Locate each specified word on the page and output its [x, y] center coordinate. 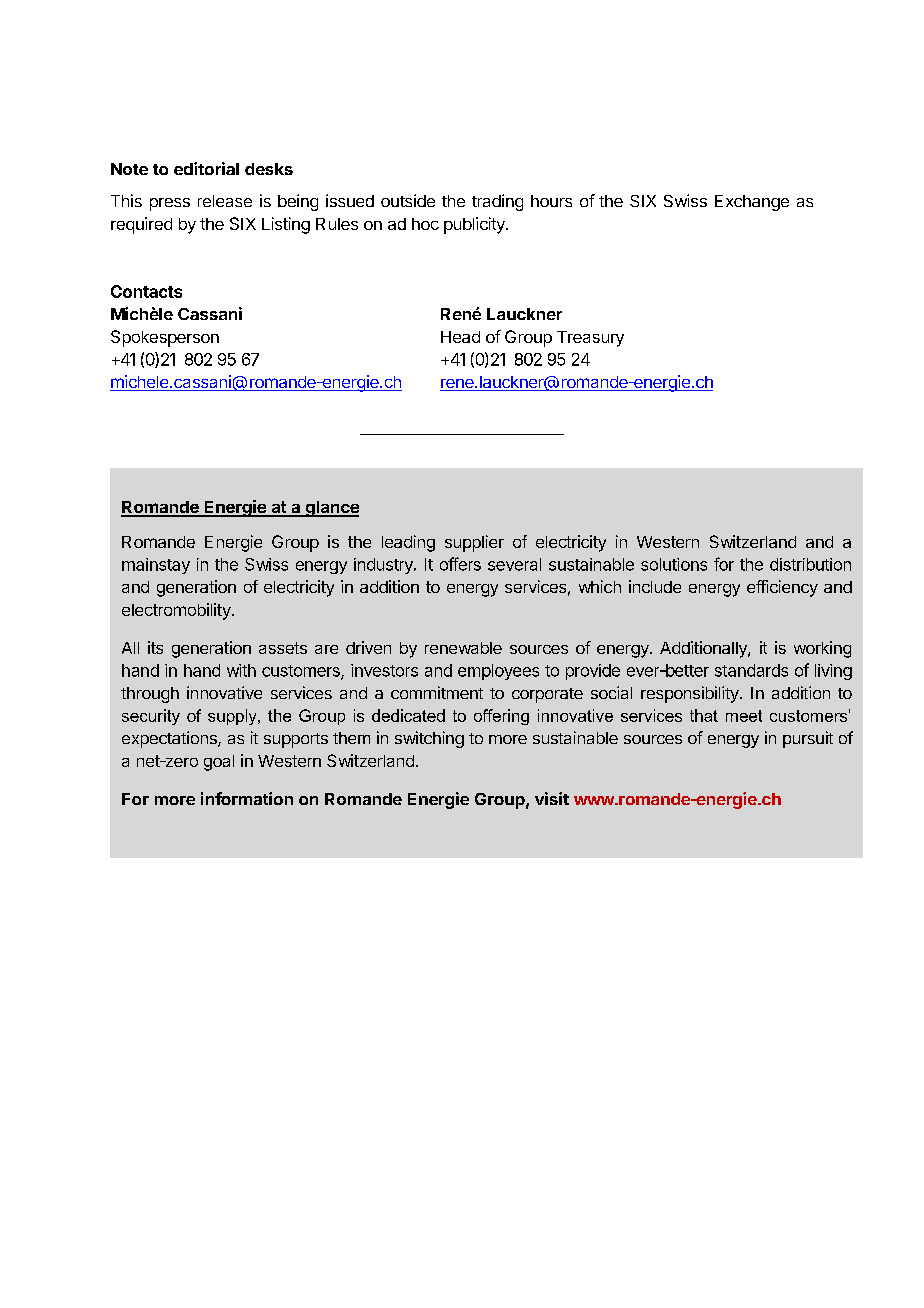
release [225, 201]
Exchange [752, 203]
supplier [474, 543]
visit [552, 798]
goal [219, 763]
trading [497, 202]
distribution [810, 564]
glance [331, 509]
